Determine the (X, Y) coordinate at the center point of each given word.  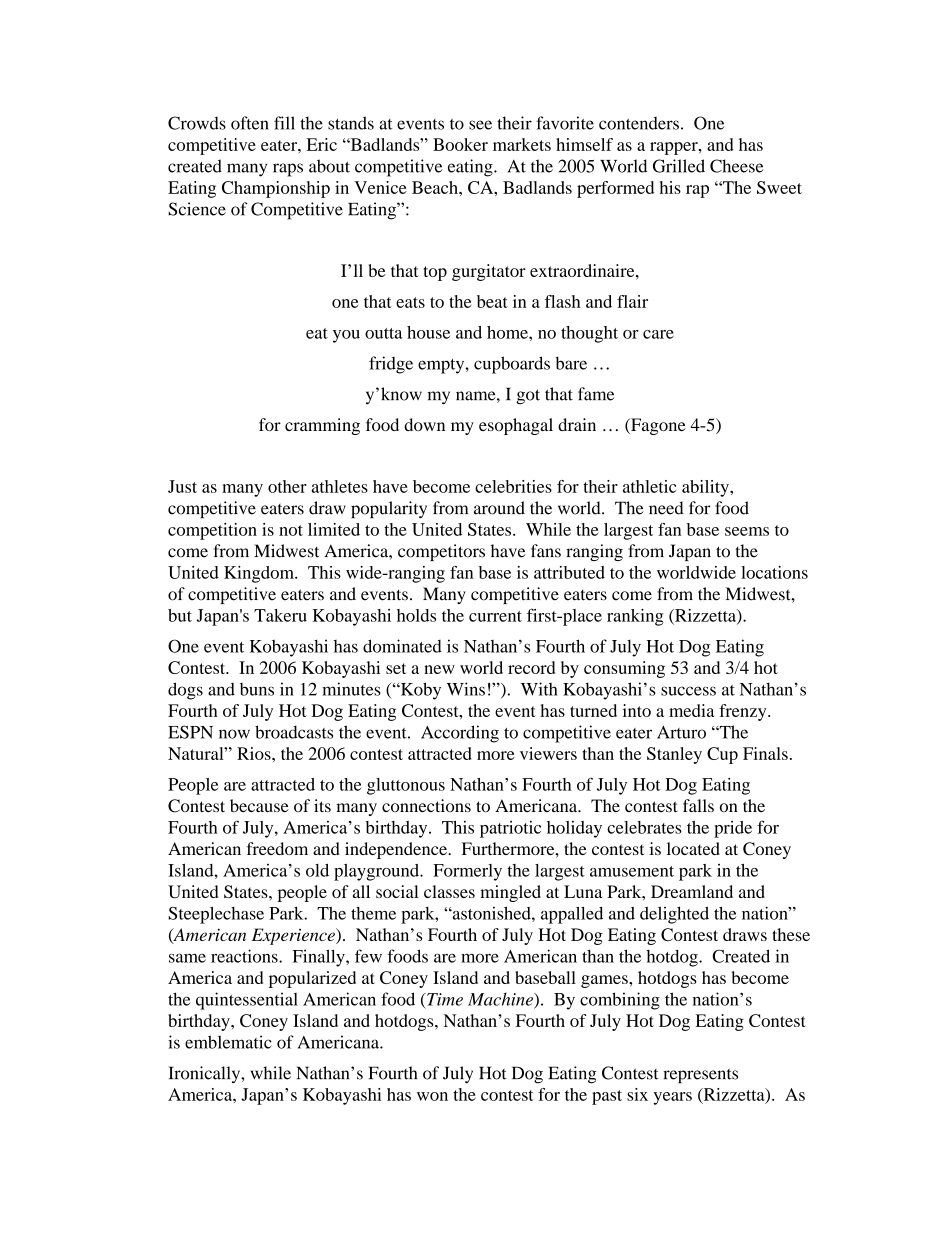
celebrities (513, 486)
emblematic (228, 1042)
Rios (255, 753)
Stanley (674, 755)
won (432, 1096)
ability (706, 488)
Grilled (679, 166)
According (460, 734)
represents (700, 1076)
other (287, 486)
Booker (460, 144)
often (250, 123)
